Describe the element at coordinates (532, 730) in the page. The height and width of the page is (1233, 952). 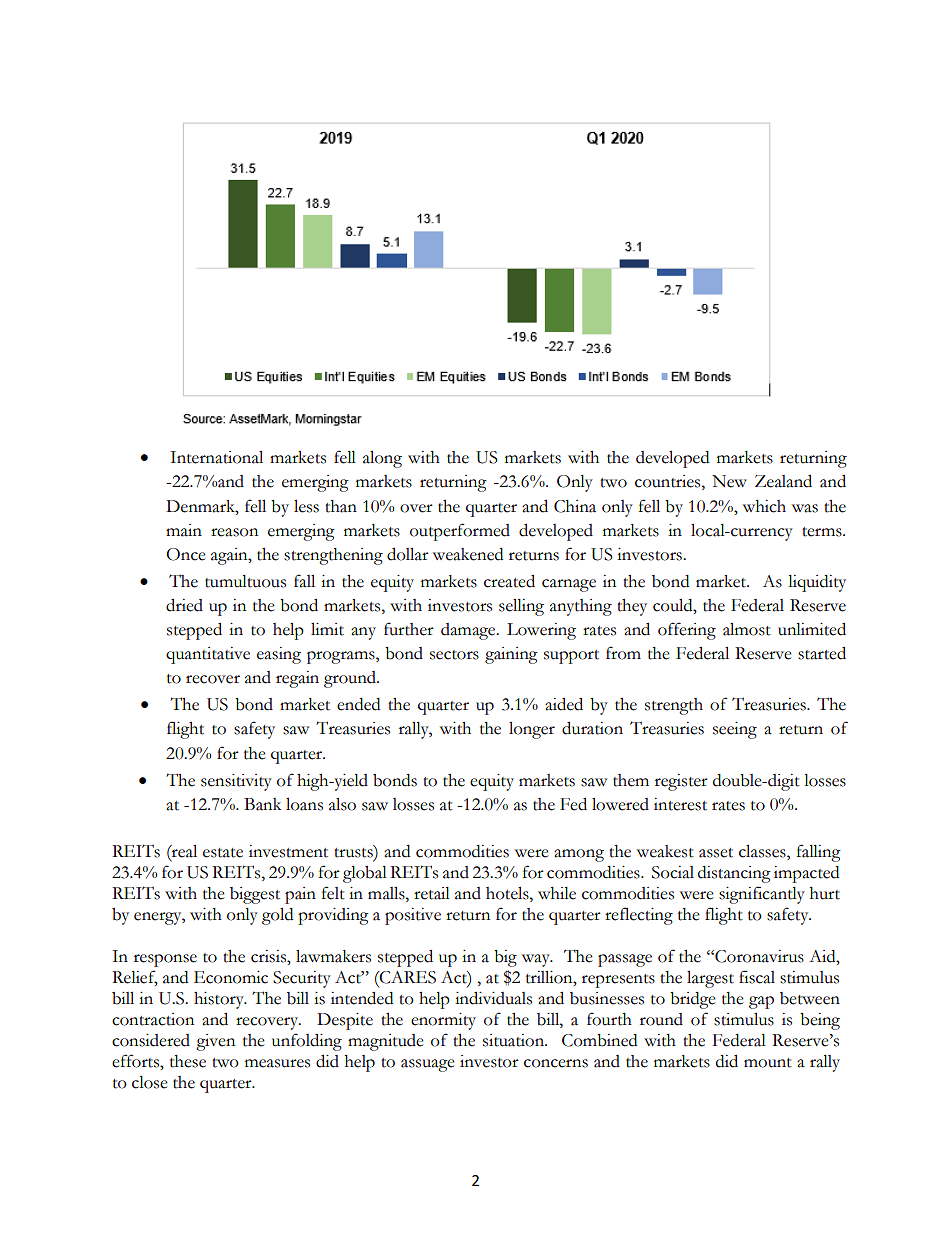
I see `longer` at that location.
